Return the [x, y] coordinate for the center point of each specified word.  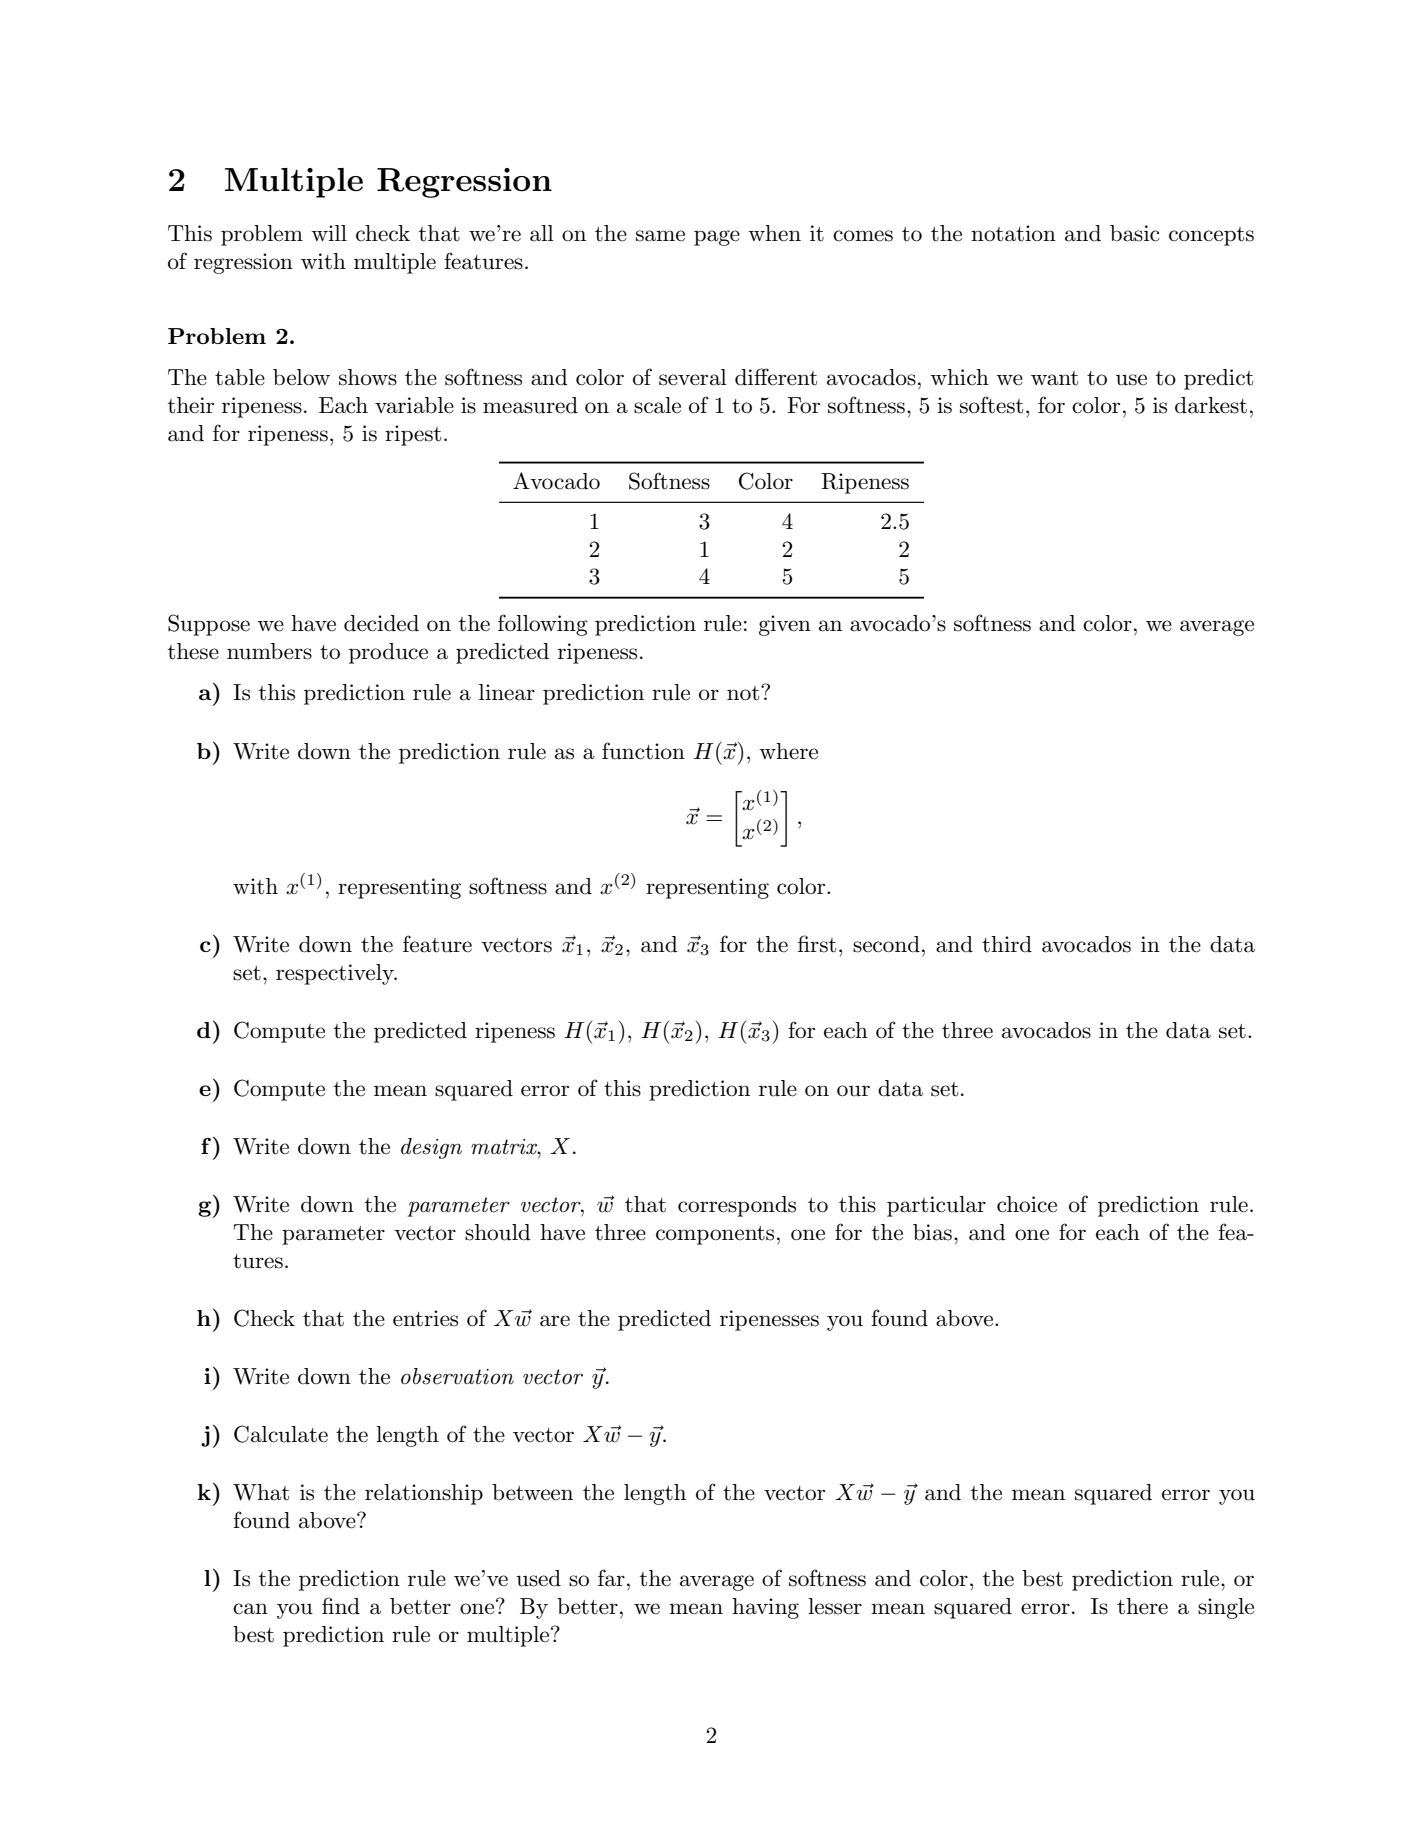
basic [1135, 233]
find [341, 1606]
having [765, 1608]
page [717, 238]
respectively [336, 974]
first [817, 944]
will [329, 233]
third [1007, 944]
